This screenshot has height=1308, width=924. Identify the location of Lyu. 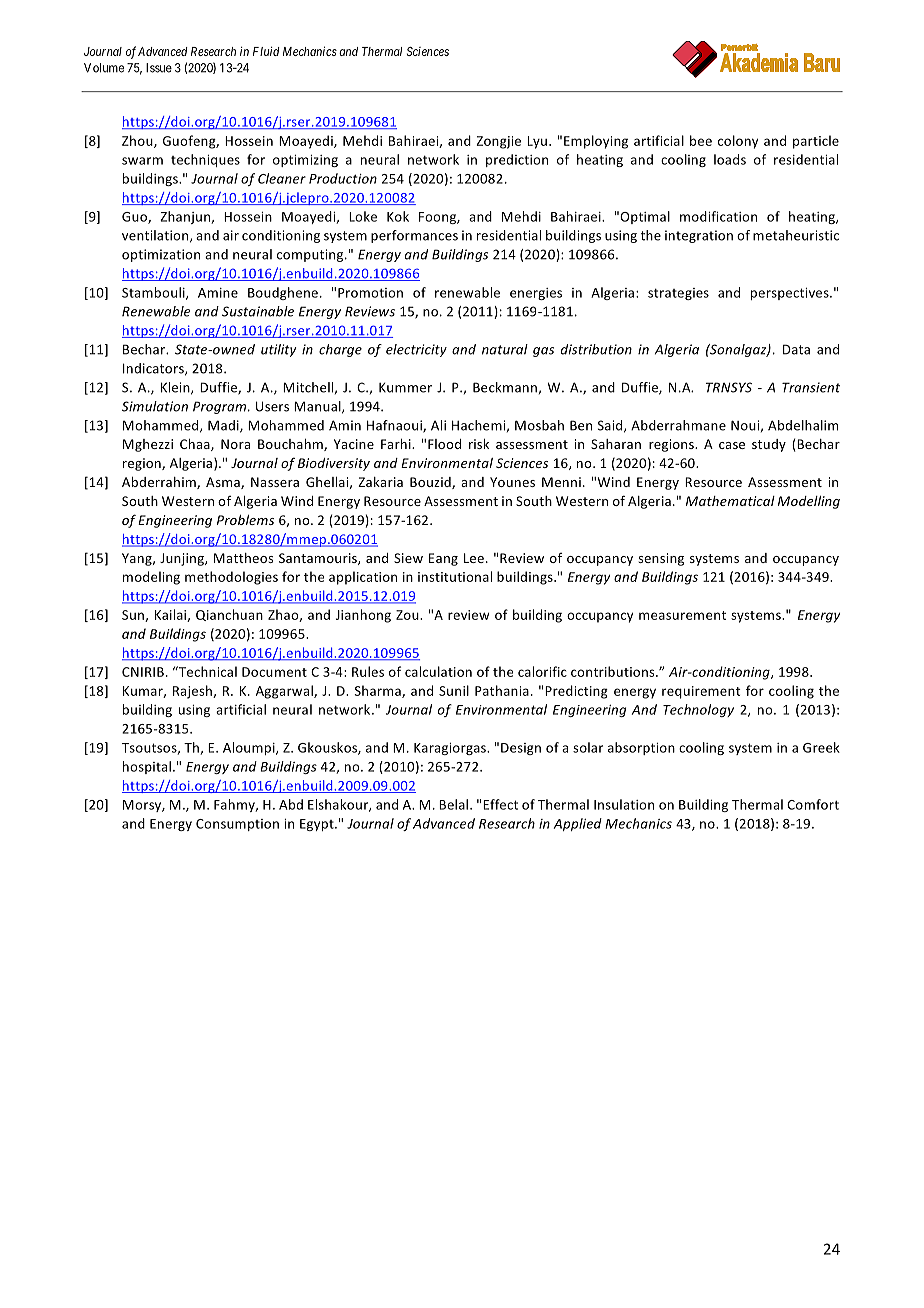
(539, 142).
